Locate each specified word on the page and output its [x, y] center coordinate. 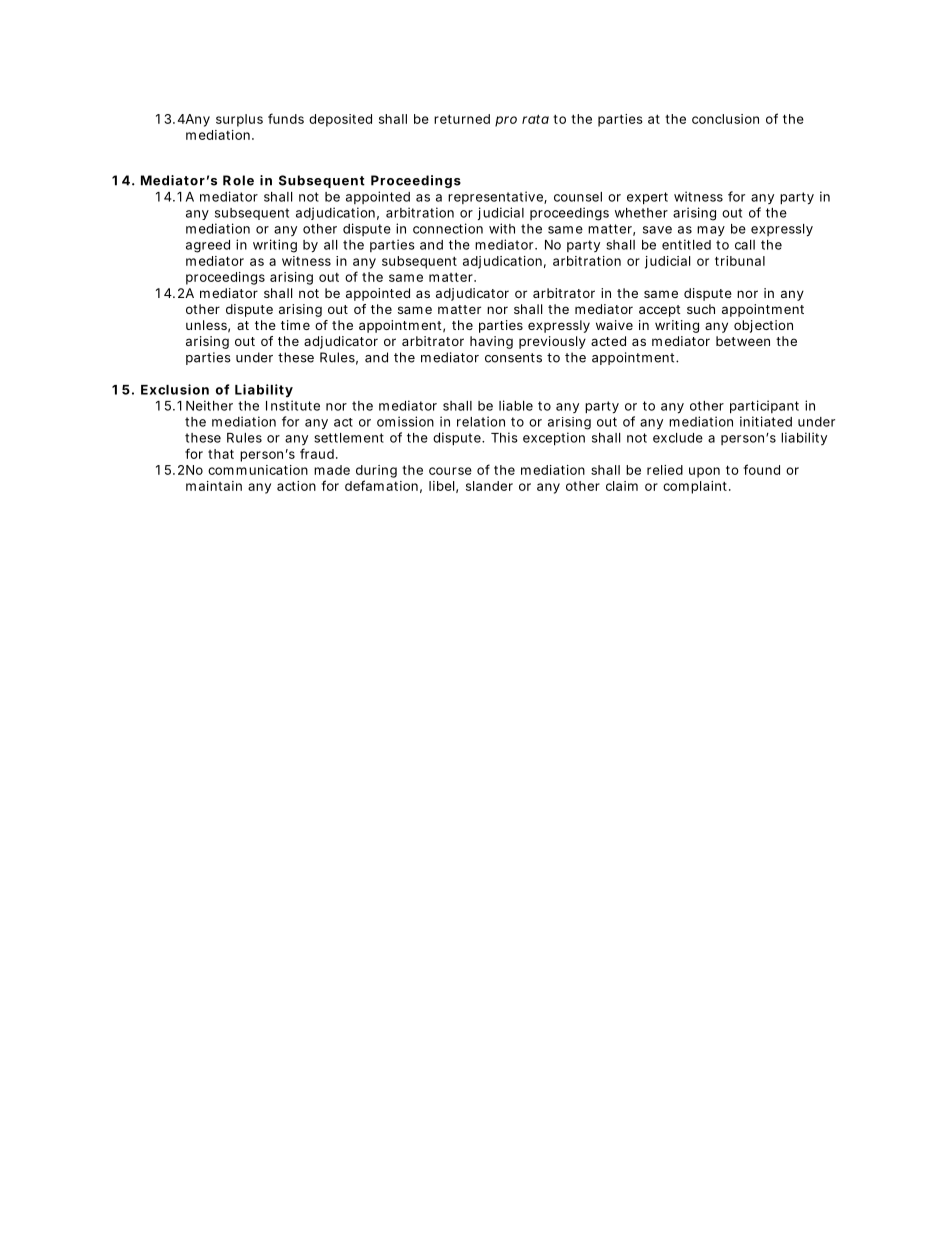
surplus [239, 120]
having [491, 342]
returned [462, 119]
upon [704, 472]
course [450, 471]
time [295, 325]
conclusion [725, 119]
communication [258, 470]
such [701, 309]
